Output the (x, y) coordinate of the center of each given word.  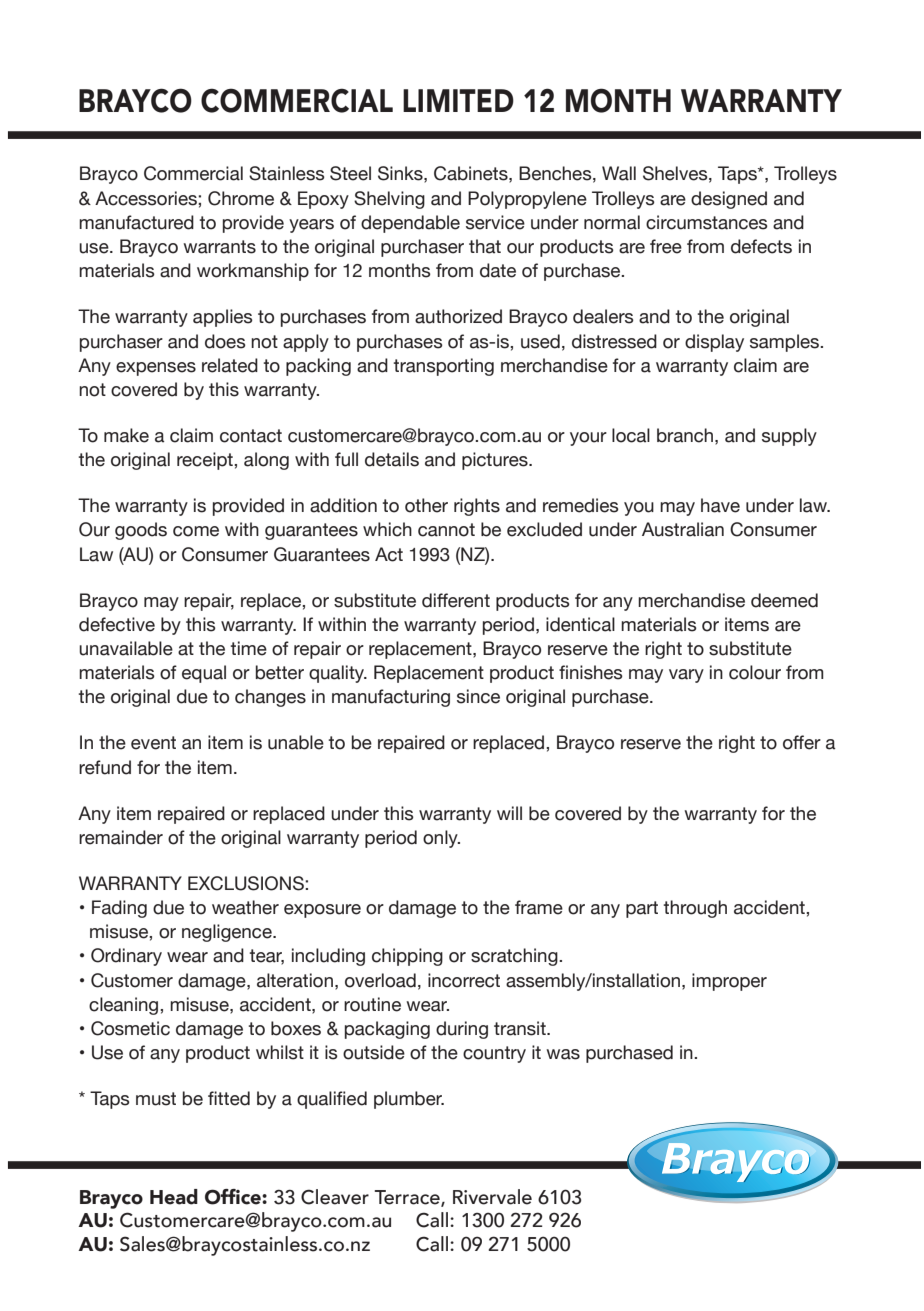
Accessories (147, 198)
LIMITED (458, 100)
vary (686, 676)
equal (204, 674)
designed (729, 200)
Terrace (408, 1198)
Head (174, 1197)
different (456, 600)
